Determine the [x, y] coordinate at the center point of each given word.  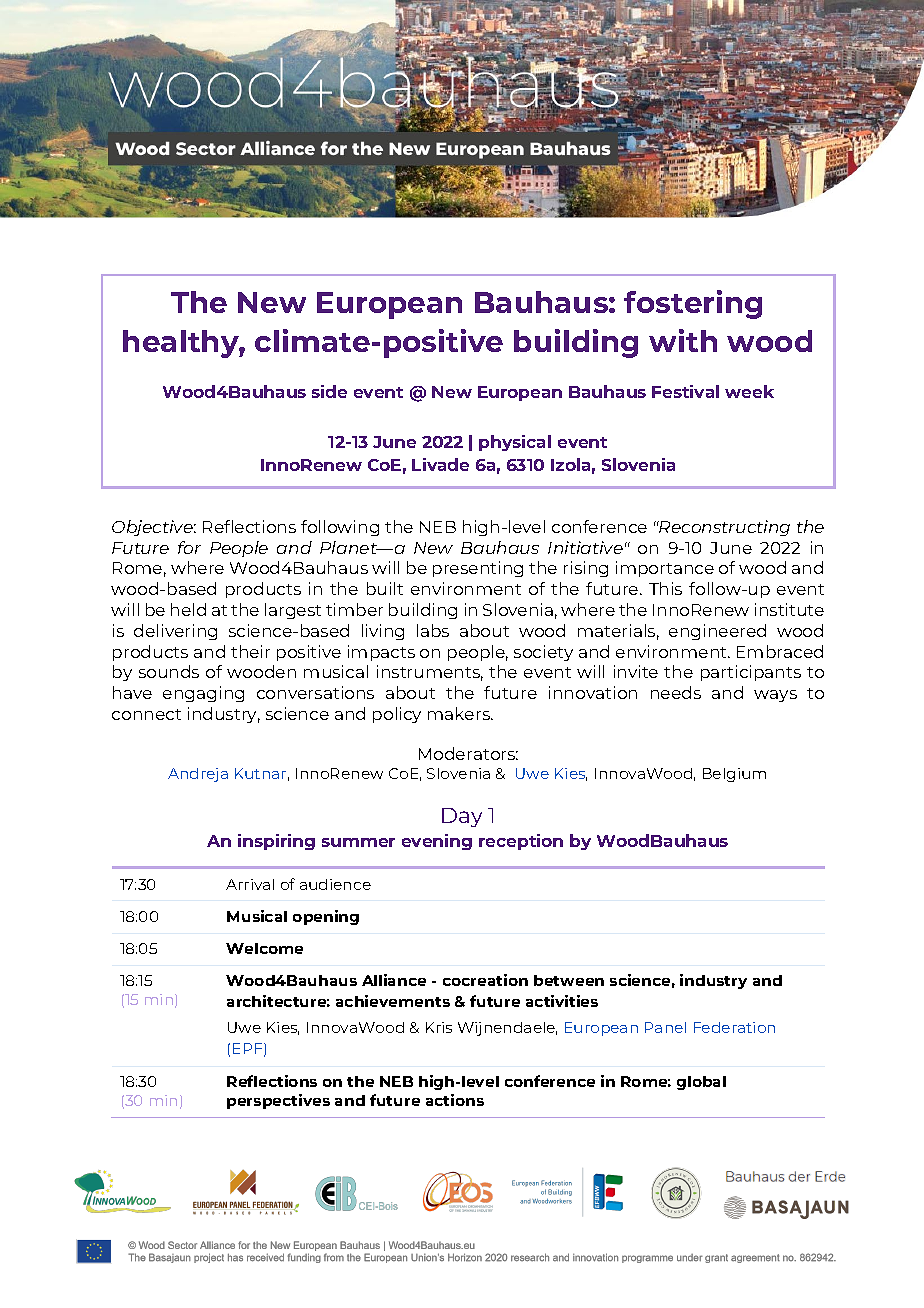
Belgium [734, 775]
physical [515, 443]
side [329, 391]
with [683, 340]
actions [455, 1100]
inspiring [276, 842]
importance [665, 569]
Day [462, 817]
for [189, 547]
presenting [478, 569]
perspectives [278, 1101]
